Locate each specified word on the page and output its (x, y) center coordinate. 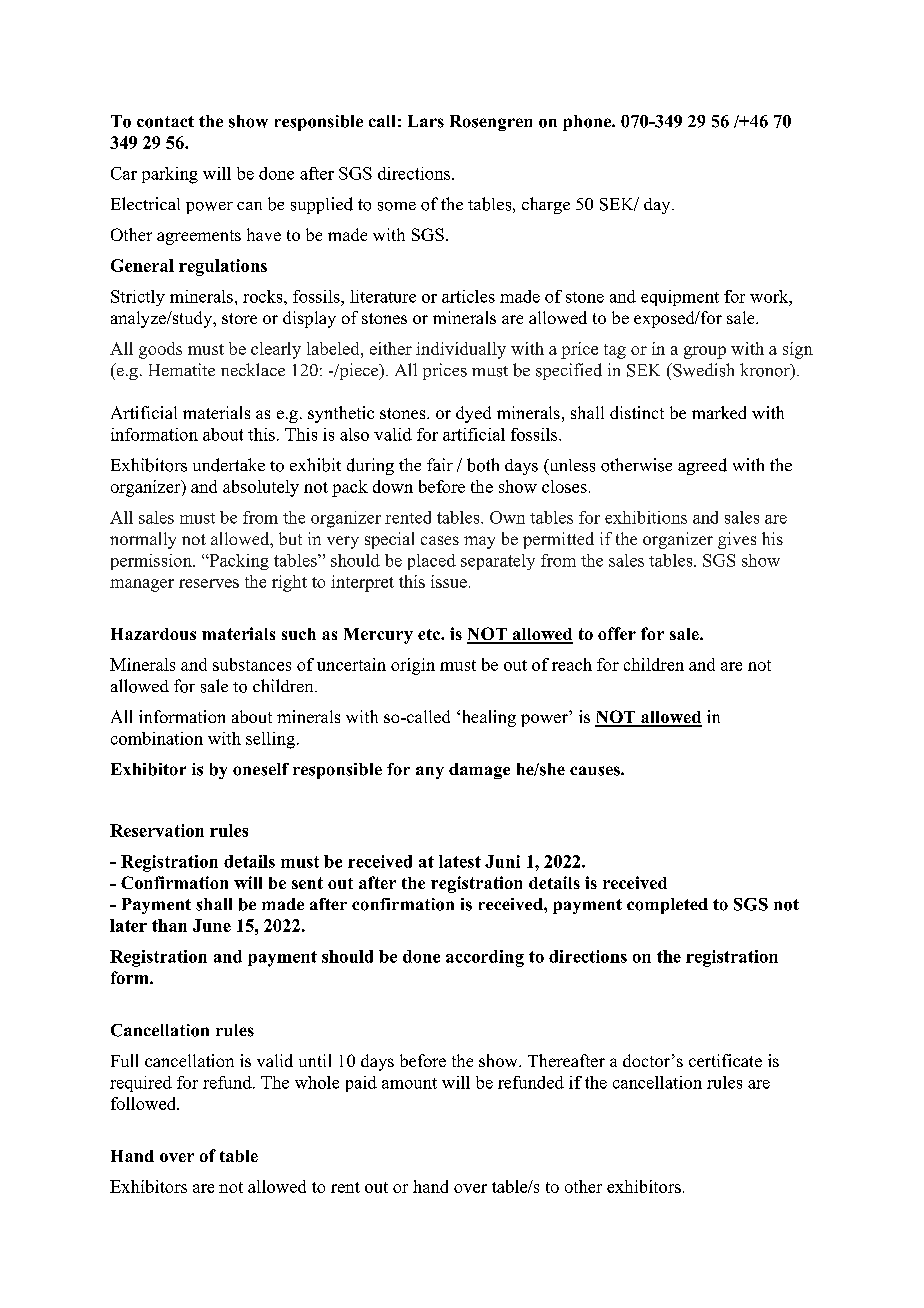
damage (479, 771)
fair (440, 464)
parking (170, 175)
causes (596, 771)
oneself (261, 769)
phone (588, 123)
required (141, 1084)
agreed (702, 466)
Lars (426, 121)
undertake (229, 465)
